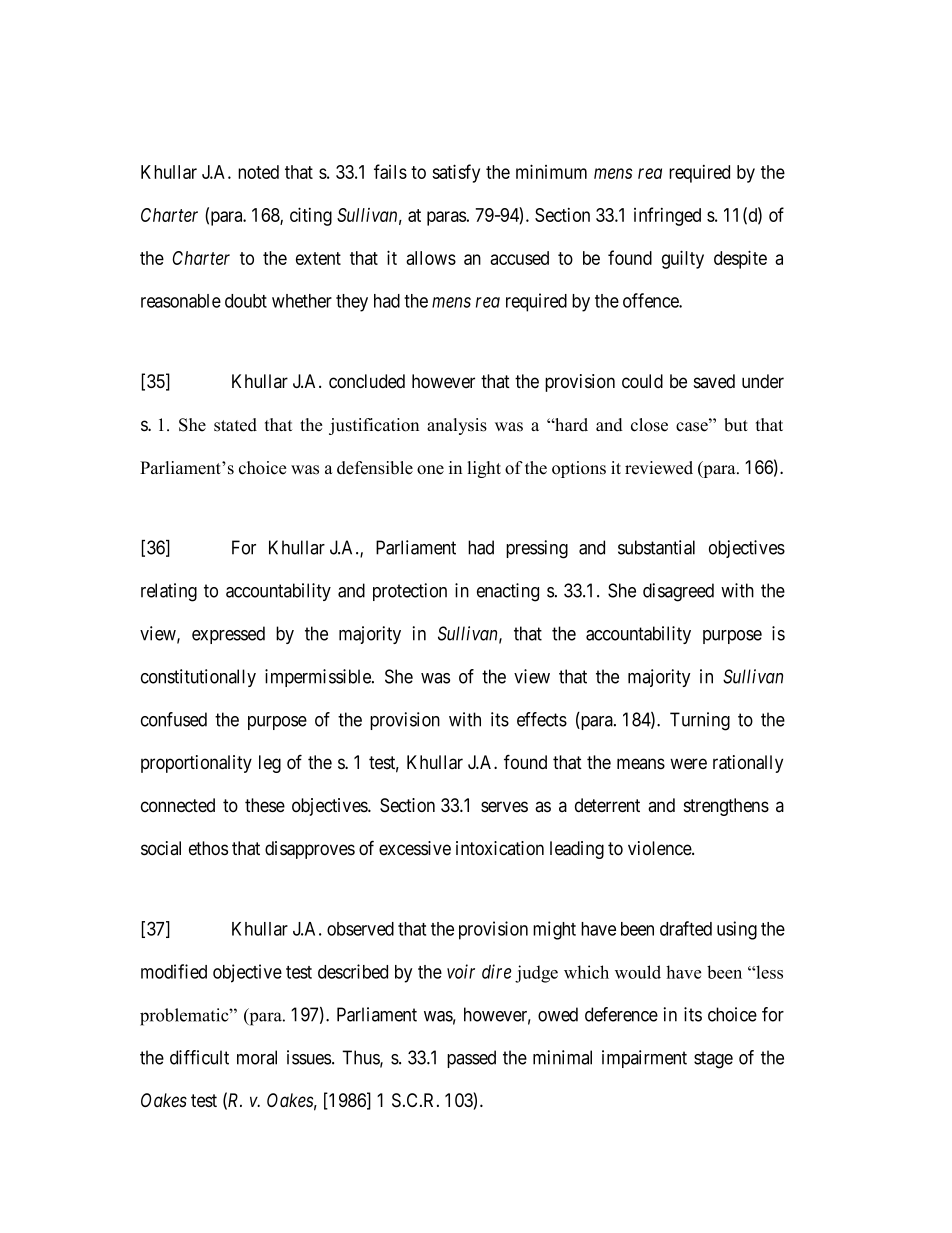  What do you see at coordinates (258, 172) in the page?
I see `noted` at bounding box center [258, 172].
